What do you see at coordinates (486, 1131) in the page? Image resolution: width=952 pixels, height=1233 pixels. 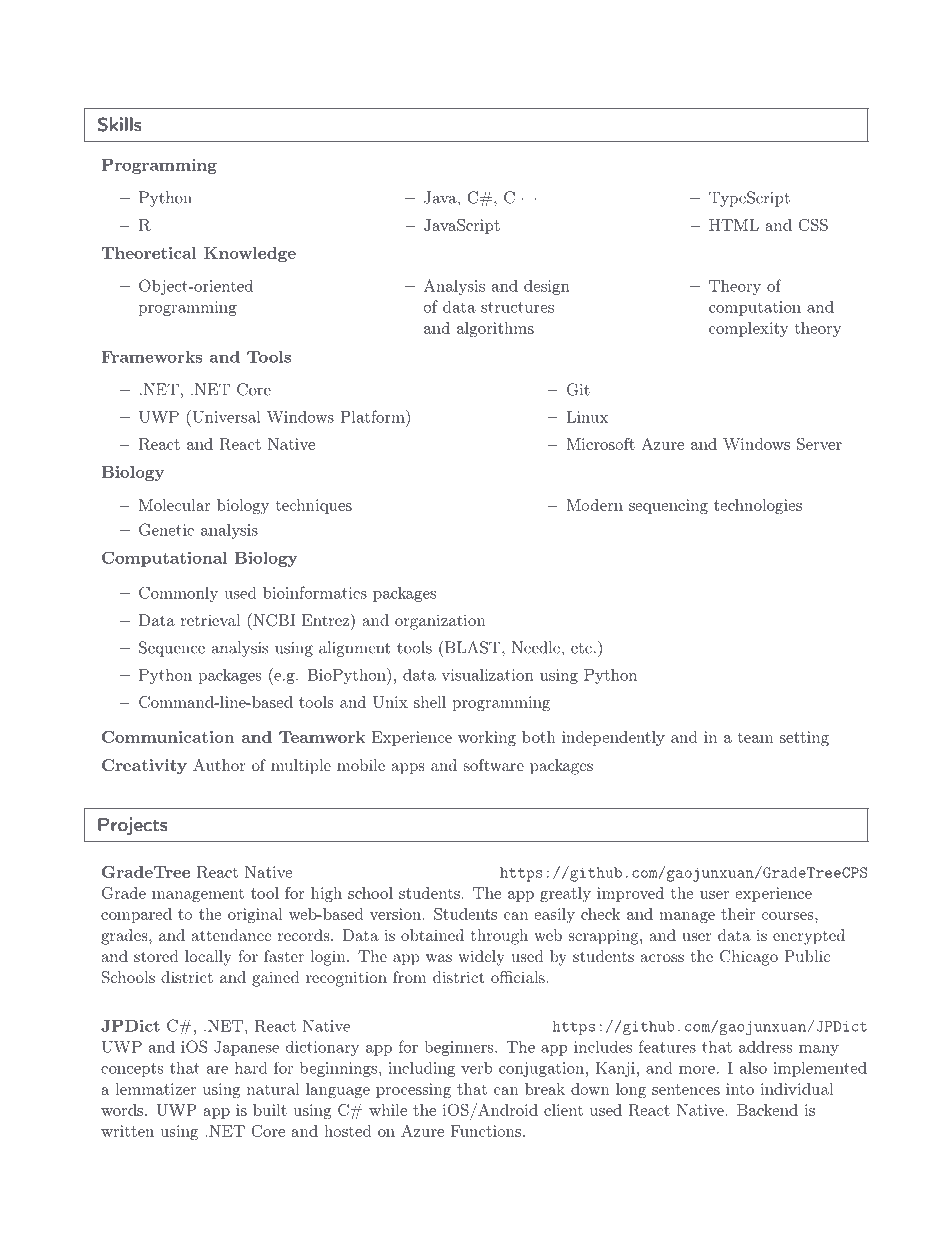 I see `Functions` at bounding box center [486, 1131].
